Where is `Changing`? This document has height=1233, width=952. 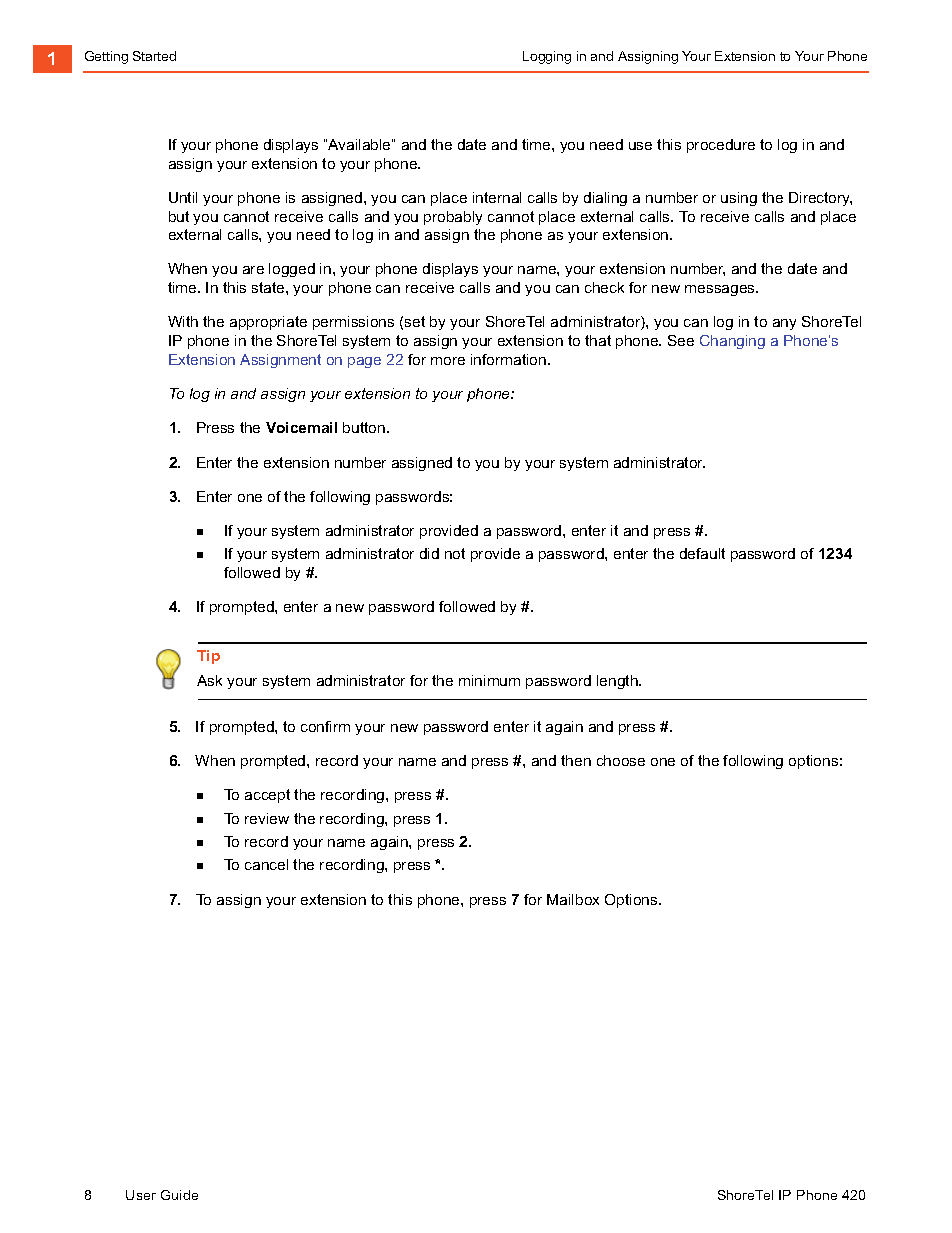
Changing is located at coordinates (732, 342).
